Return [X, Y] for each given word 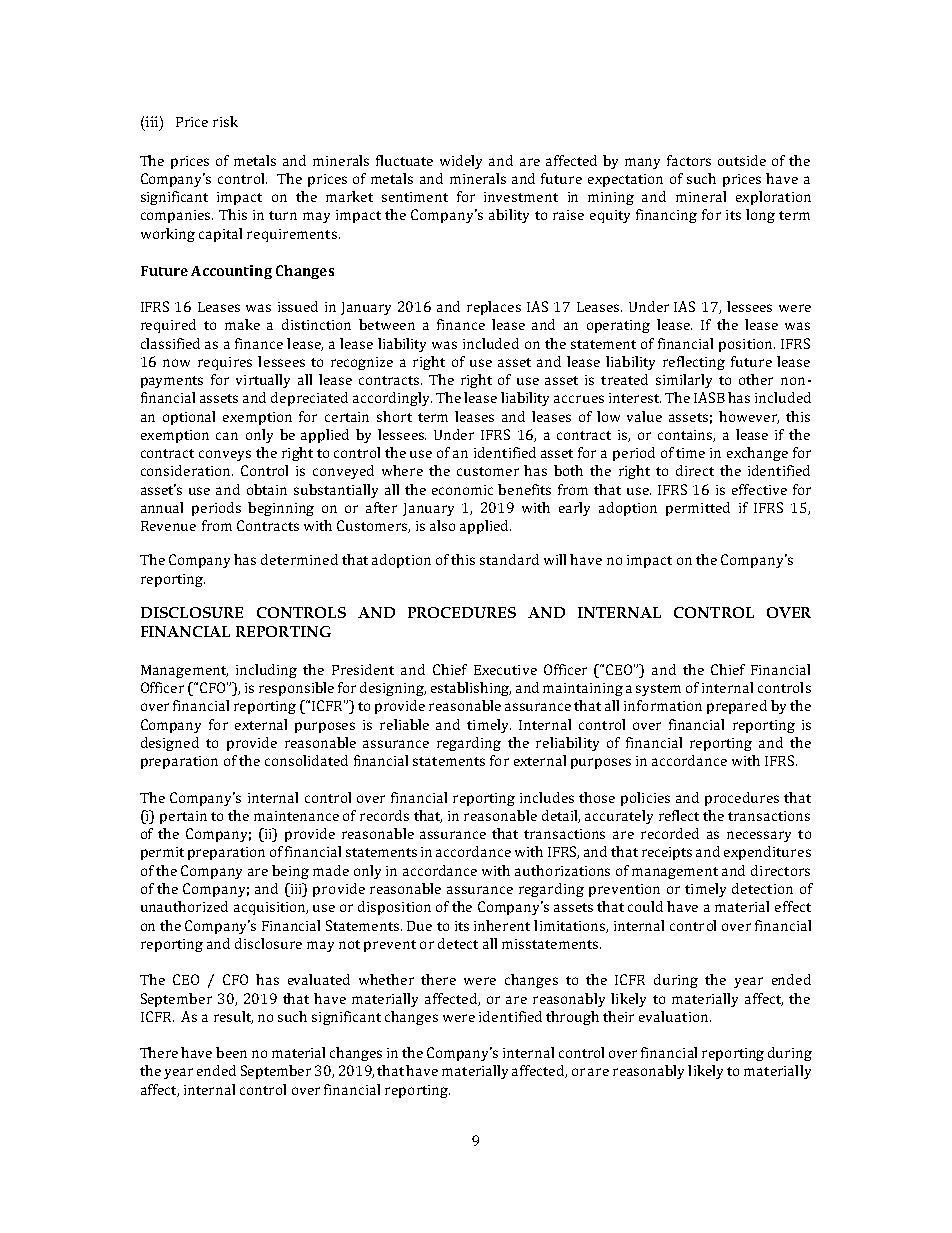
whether [386, 979]
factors [689, 160]
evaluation [675, 1016]
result [233, 1017]
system [658, 690]
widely [461, 162]
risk [225, 121]
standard [509, 559]
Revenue [168, 526]
